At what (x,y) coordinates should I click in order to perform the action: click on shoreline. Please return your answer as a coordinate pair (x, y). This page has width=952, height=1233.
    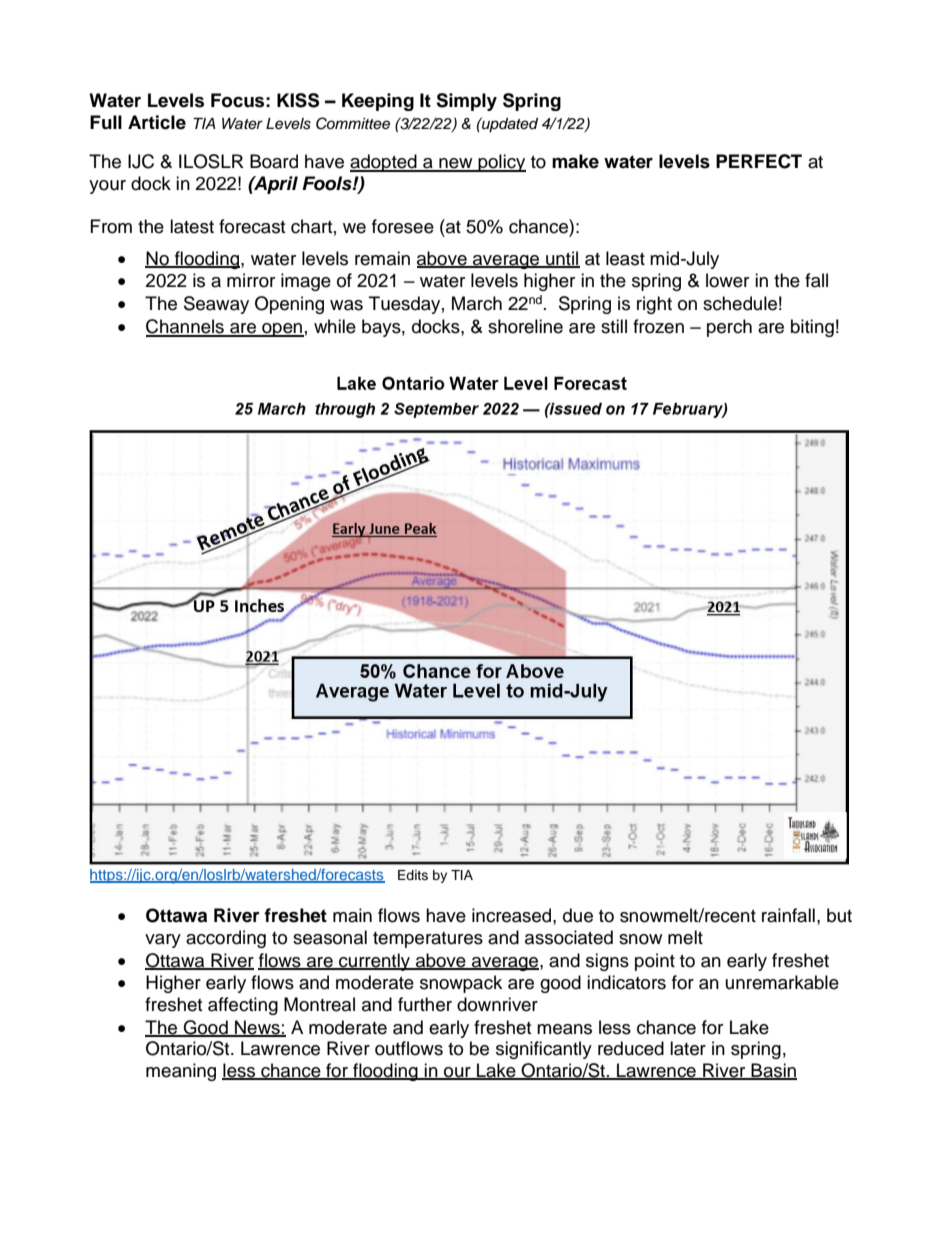
    Looking at the image, I should click on (525, 326).
